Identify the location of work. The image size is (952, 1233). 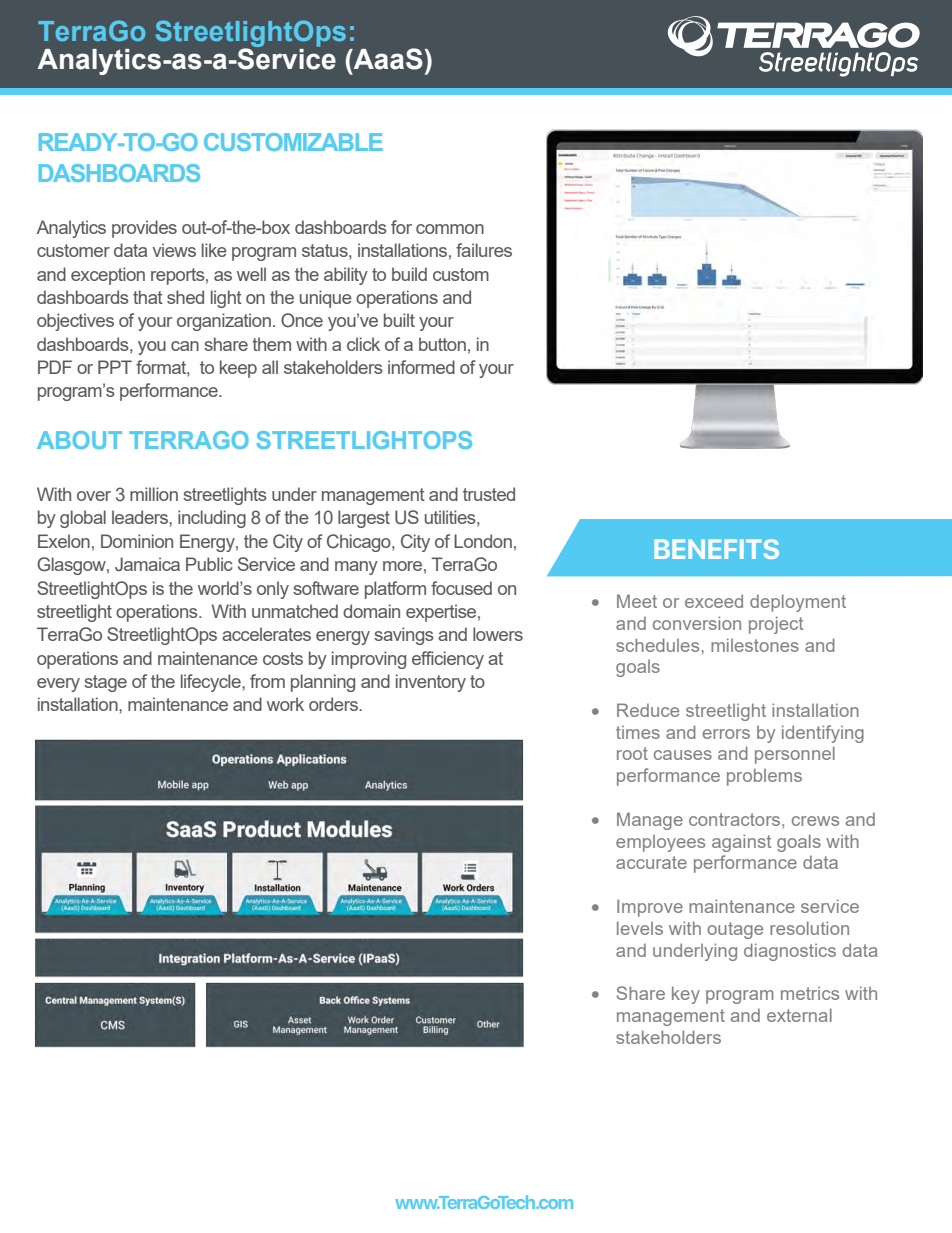
(285, 704).
